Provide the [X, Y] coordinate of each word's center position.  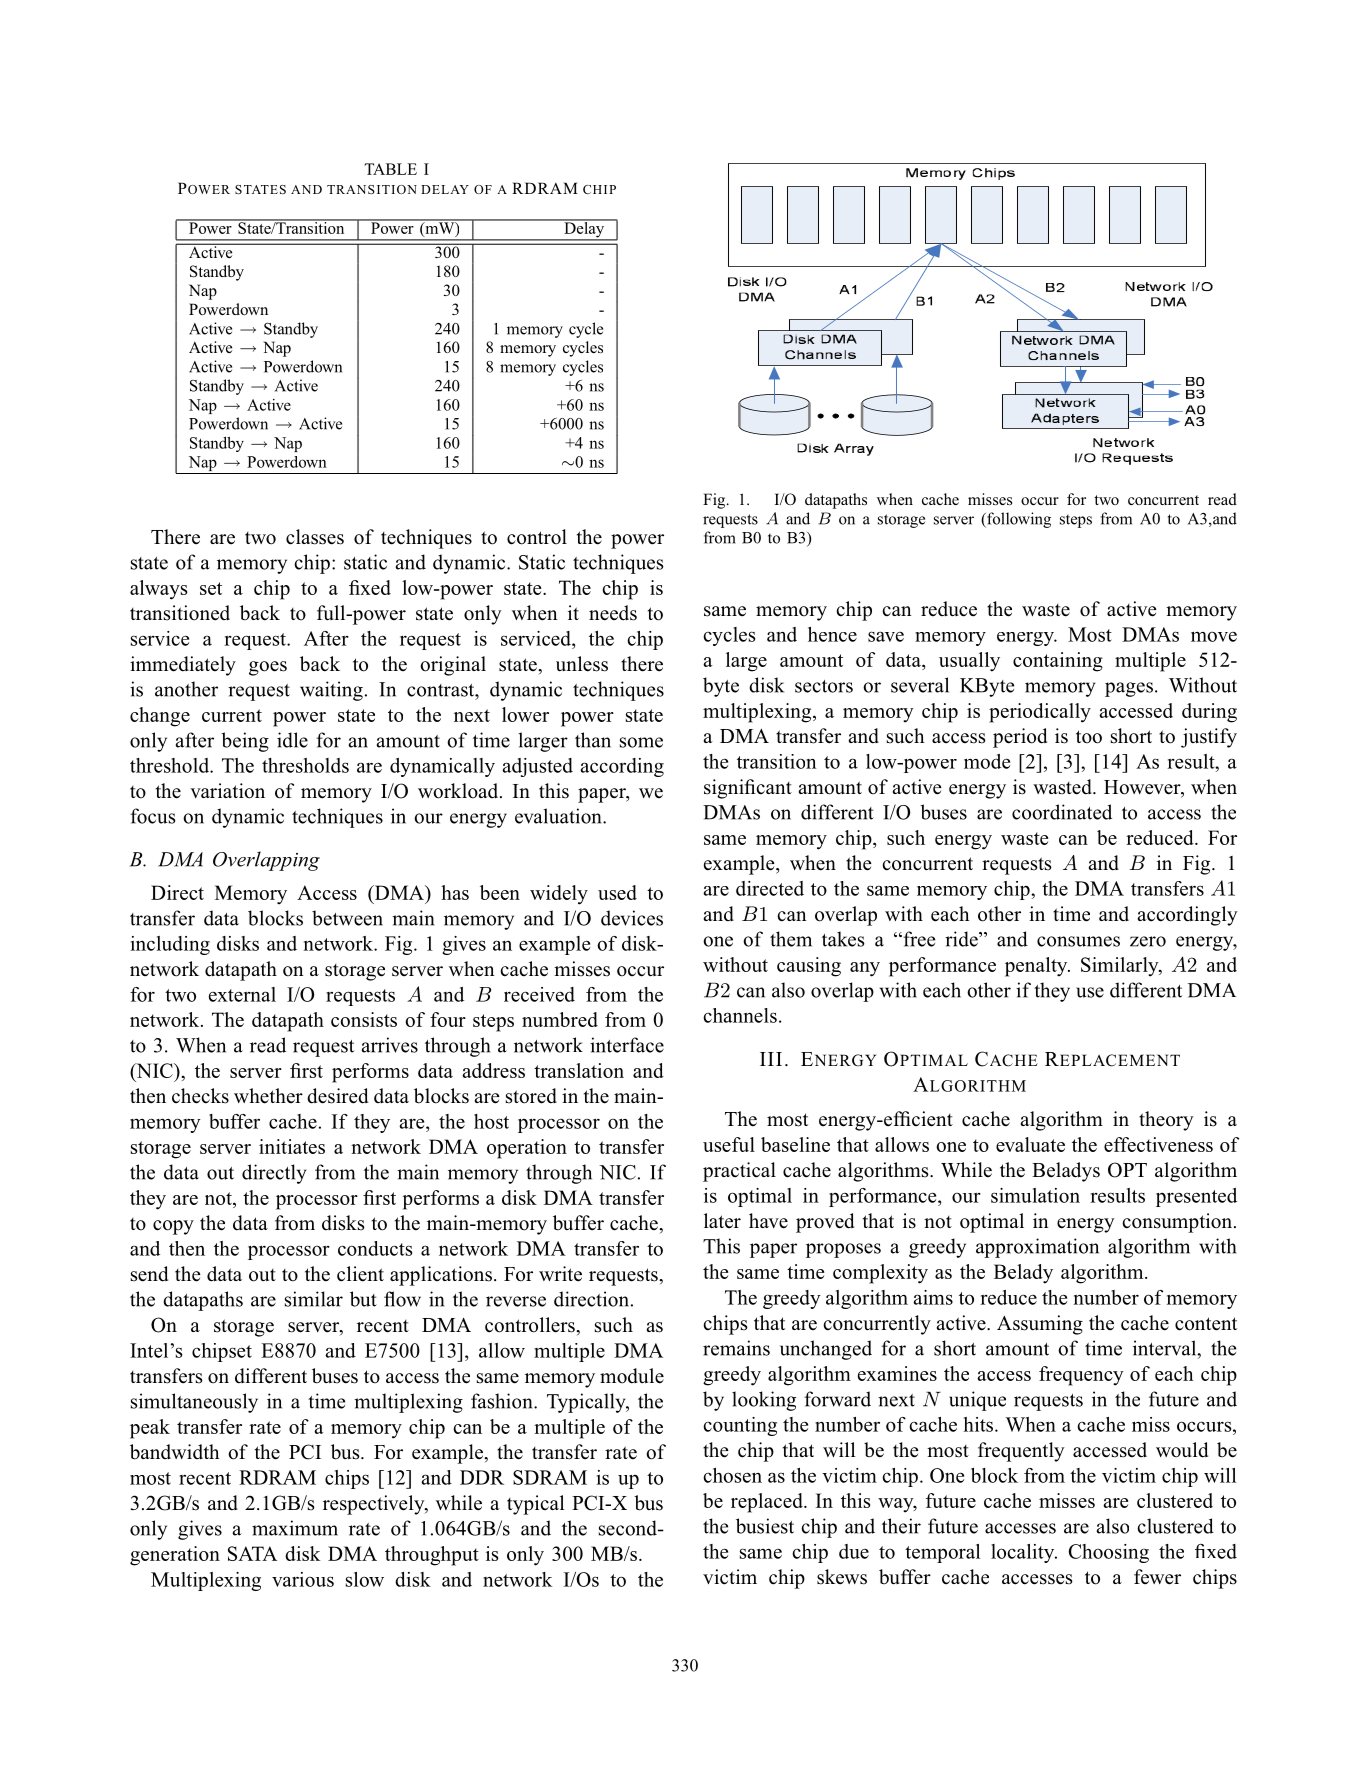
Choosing [1109, 1553]
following [1018, 520]
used [617, 892]
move [1214, 636]
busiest [765, 1526]
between [347, 918]
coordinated [1062, 812]
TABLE [390, 169]
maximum [295, 1528]
